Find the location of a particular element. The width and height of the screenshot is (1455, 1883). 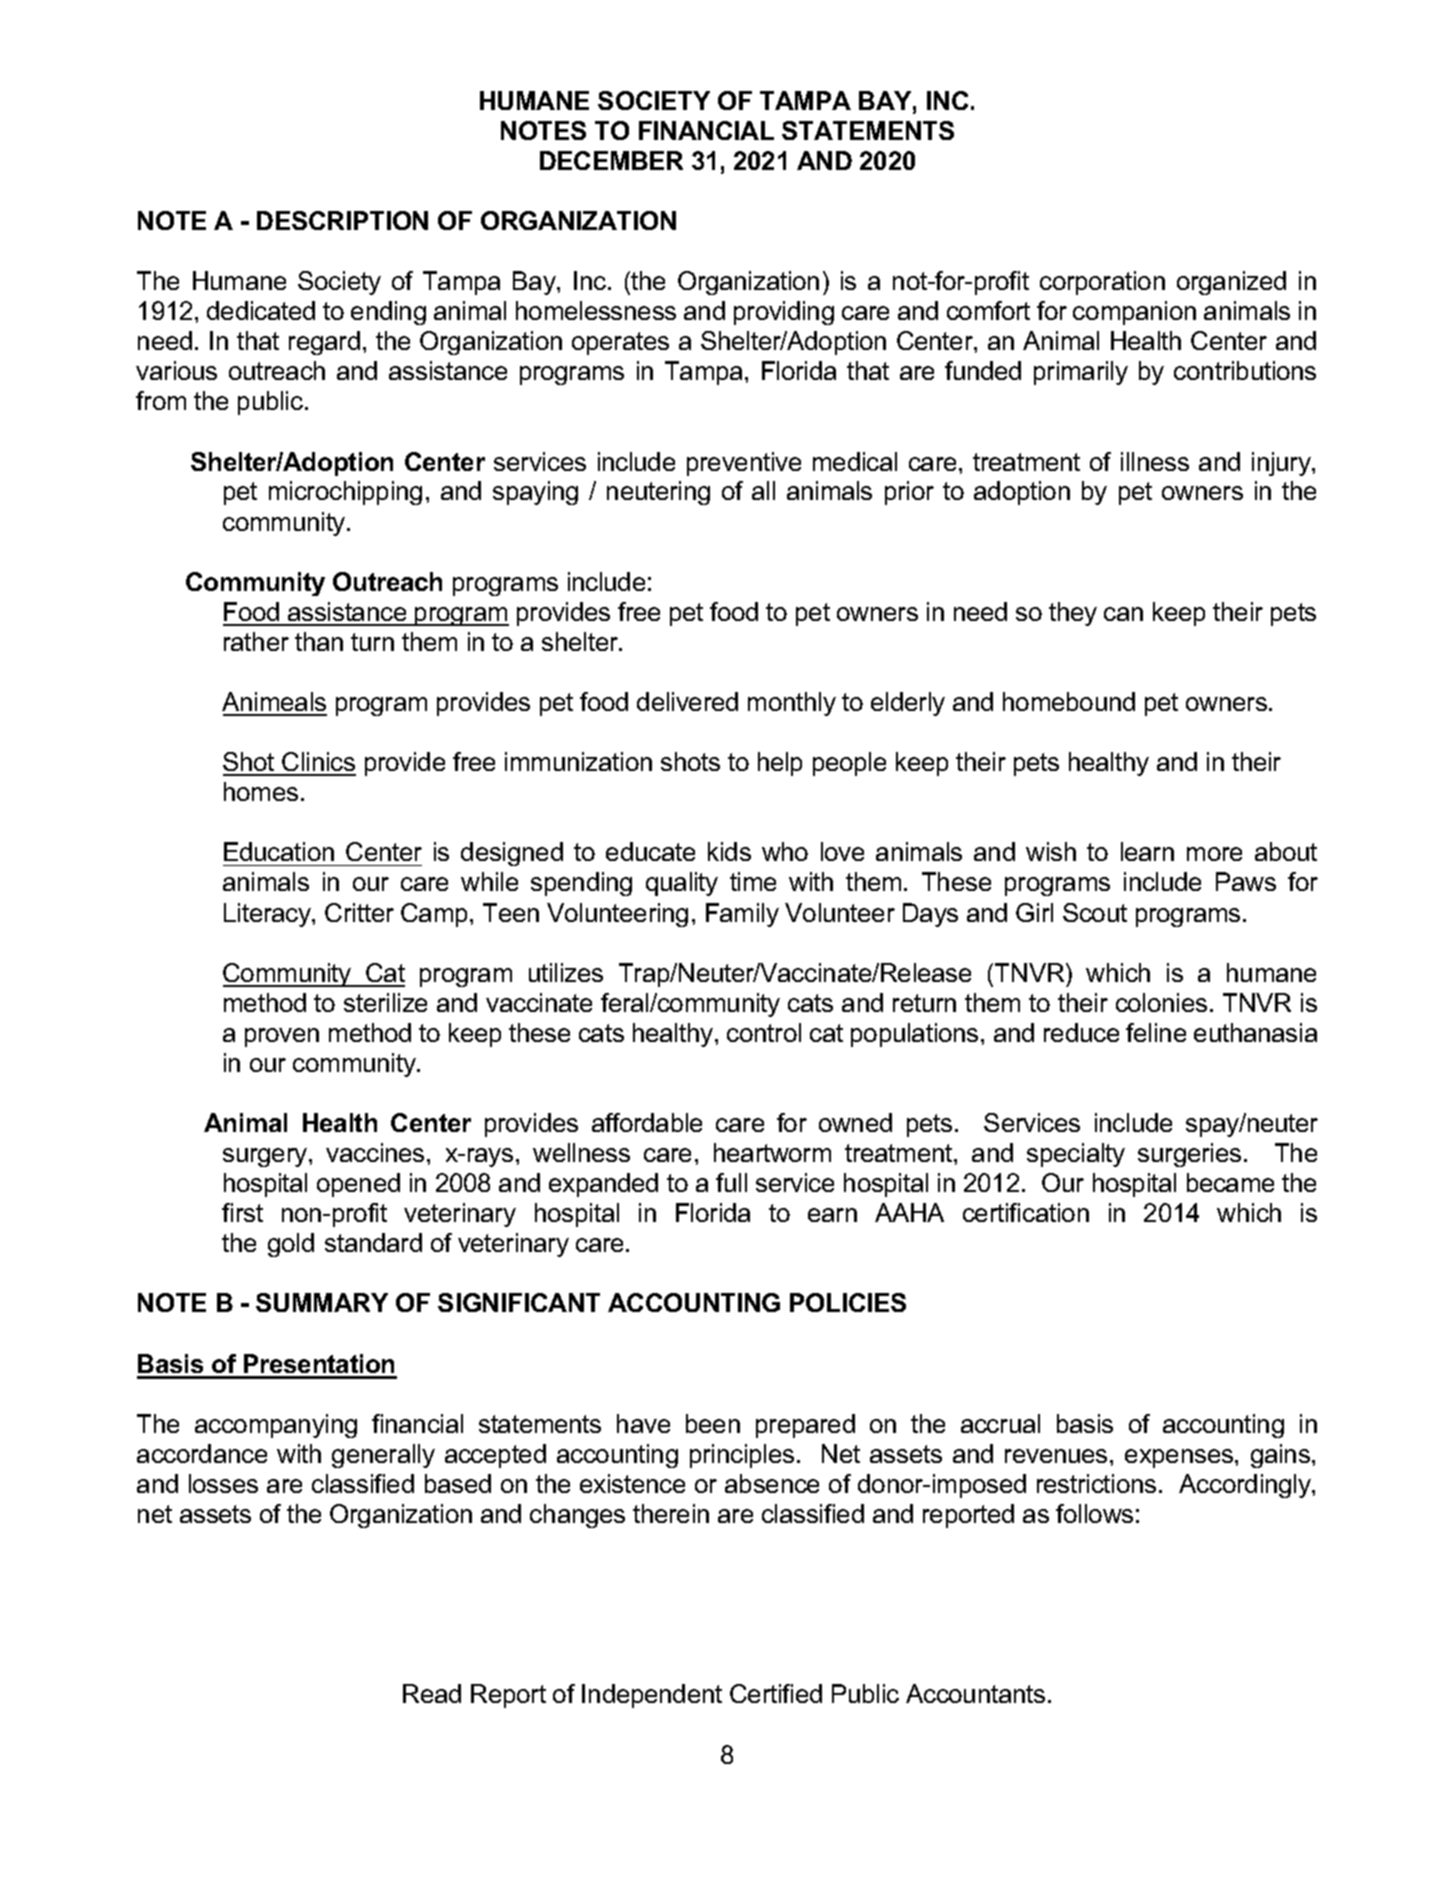

DECEMBER is located at coordinates (611, 160).
